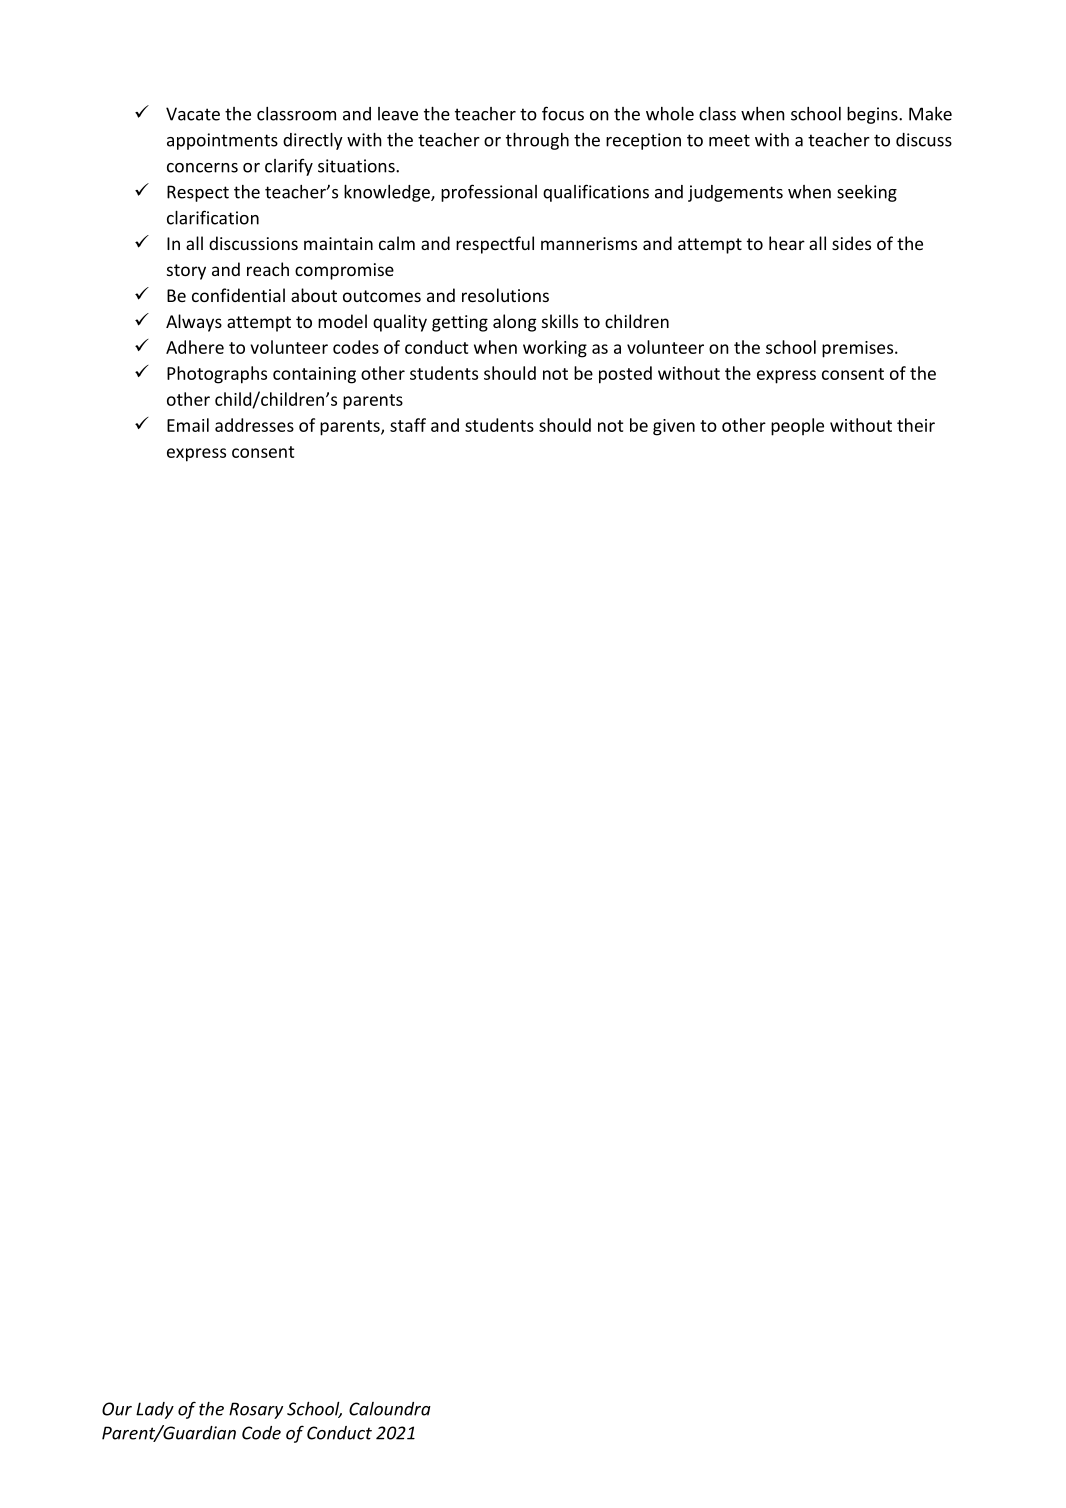  I want to click on people, so click(797, 427).
